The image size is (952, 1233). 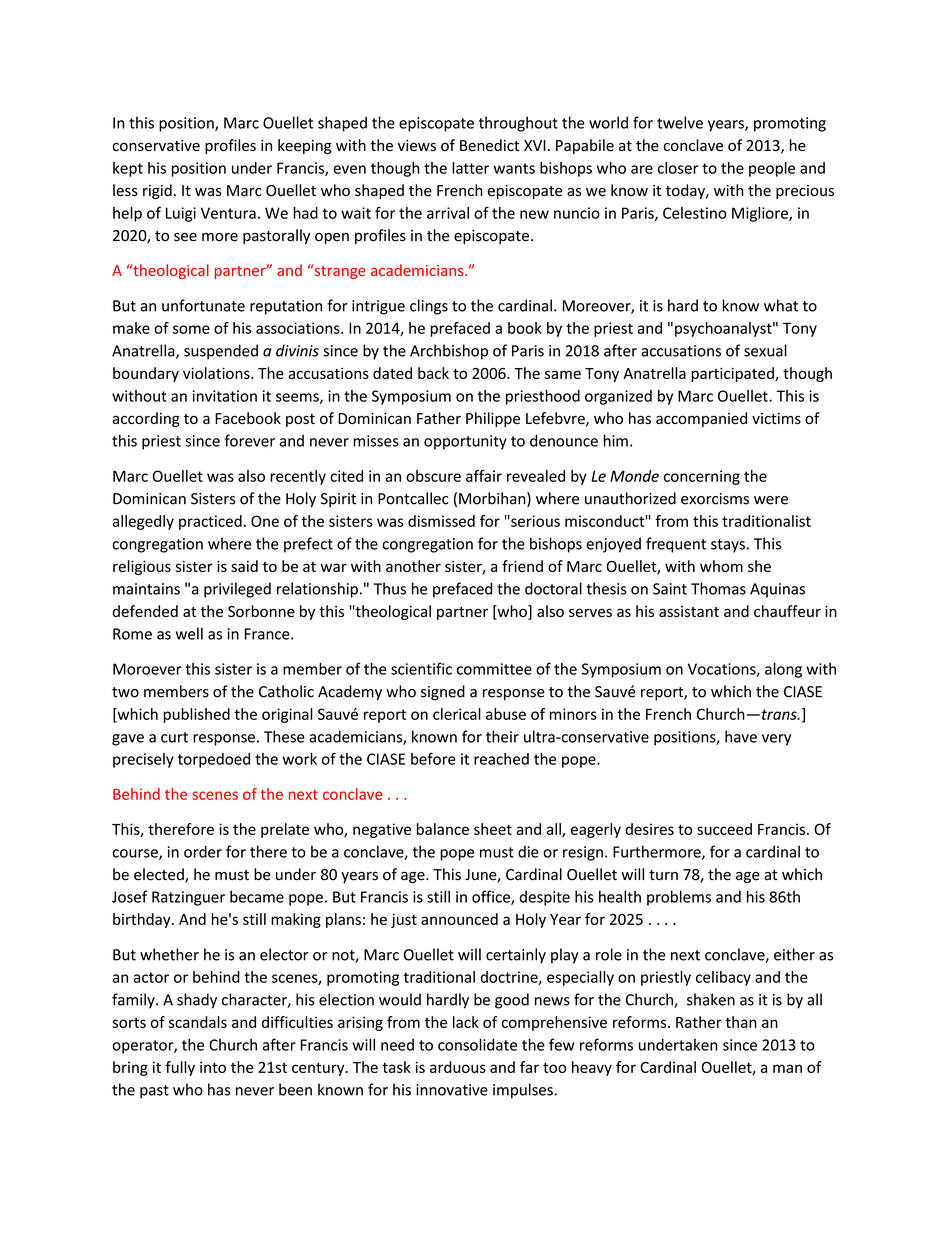 What do you see at coordinates (157, 191) in the screenshot?
I see `rigid` at bounding box center [157, 191].
